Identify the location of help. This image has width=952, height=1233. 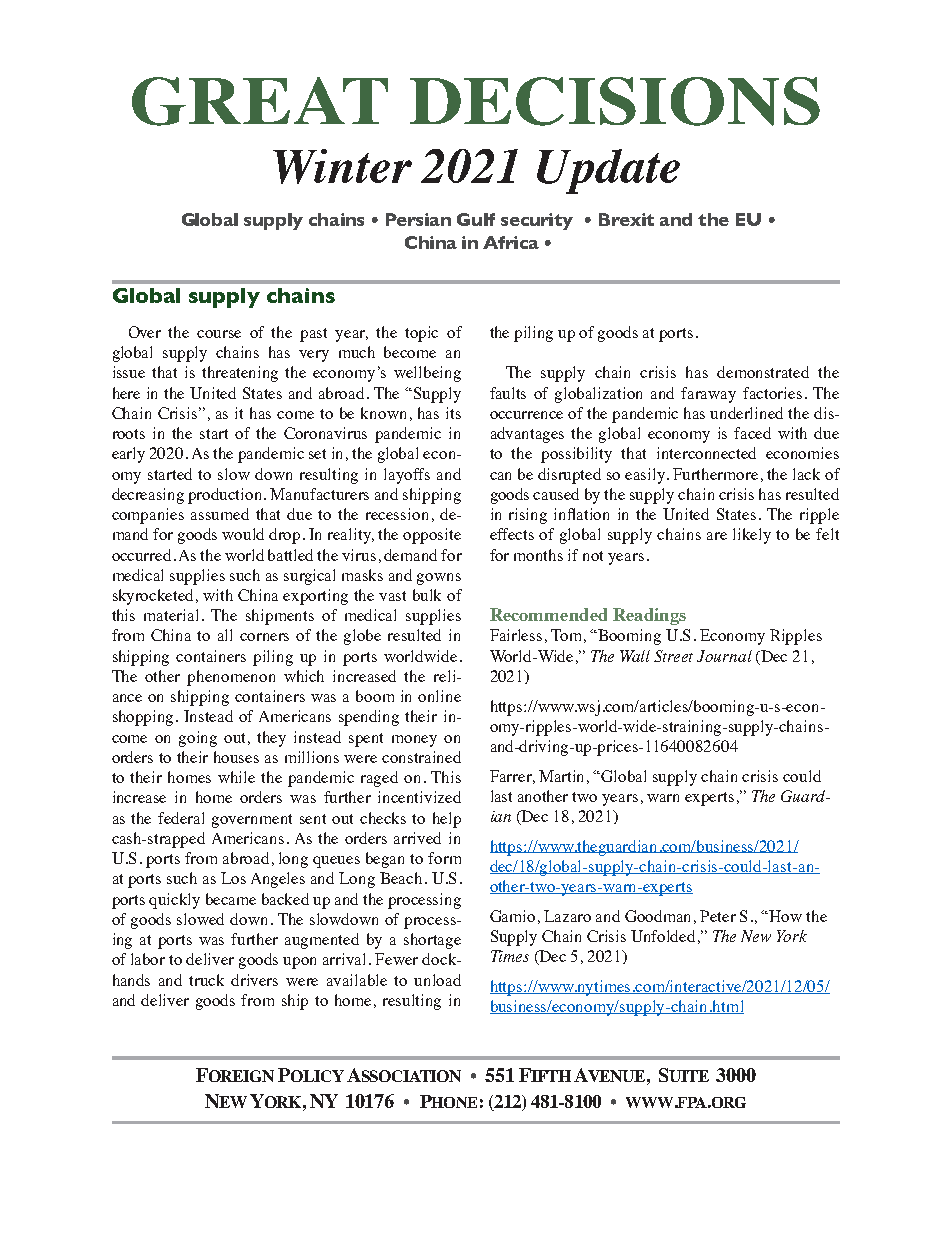
(447, 820).
